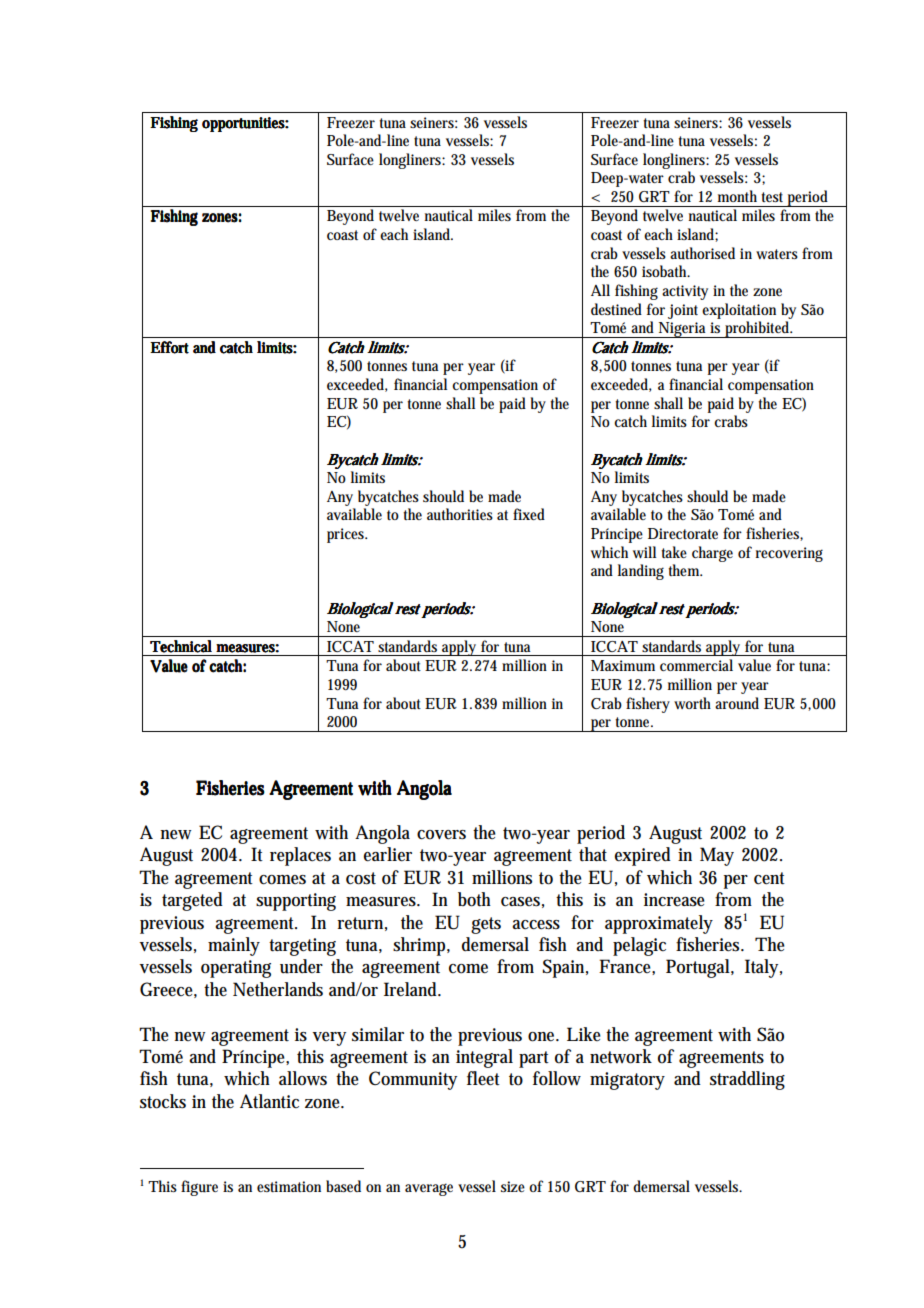  What do you see at coordinates (441, 835) in the page?
I see `covers` at bounding box center [441, 835].
